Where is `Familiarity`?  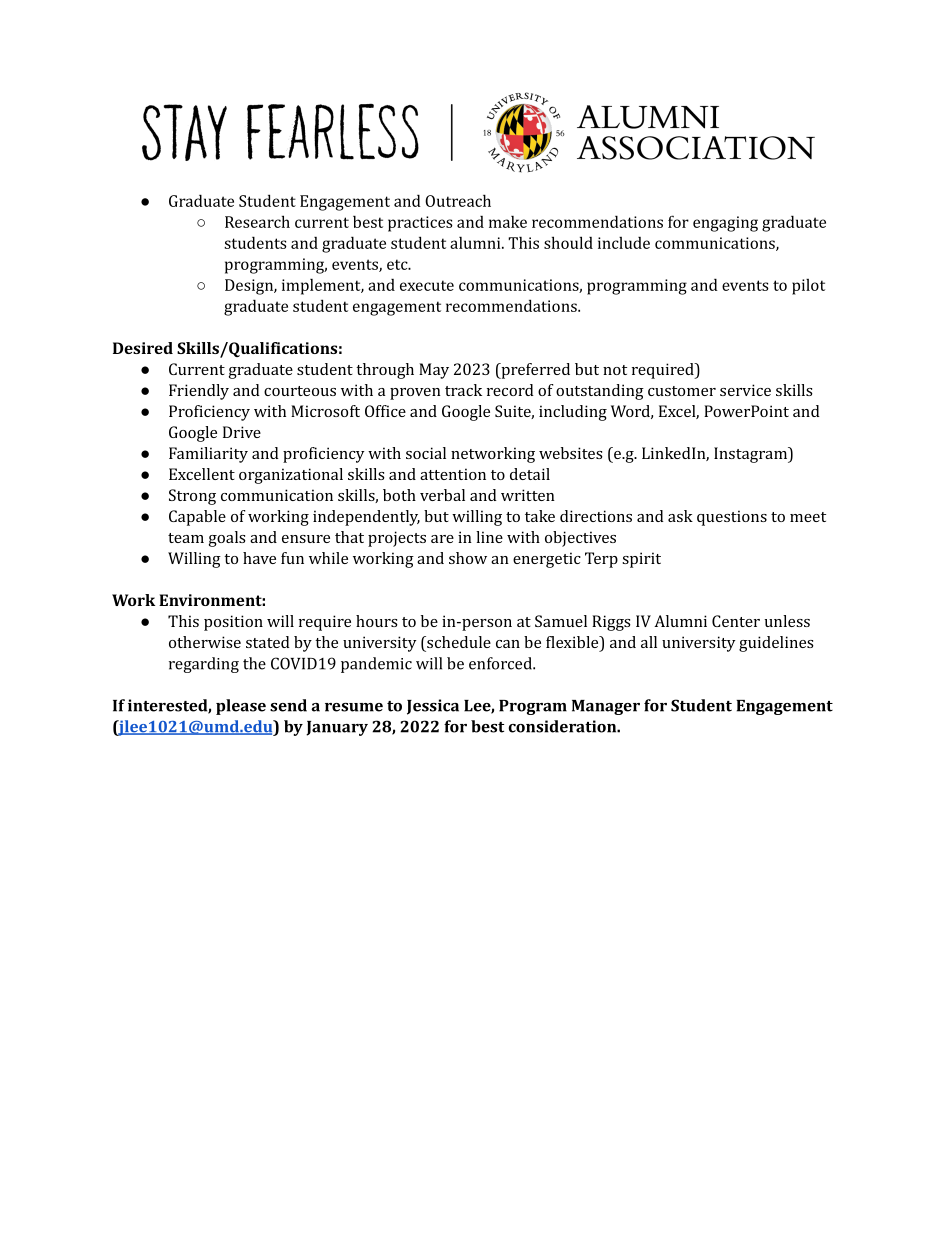
Familiarity is located at coordinates (208, 455).
